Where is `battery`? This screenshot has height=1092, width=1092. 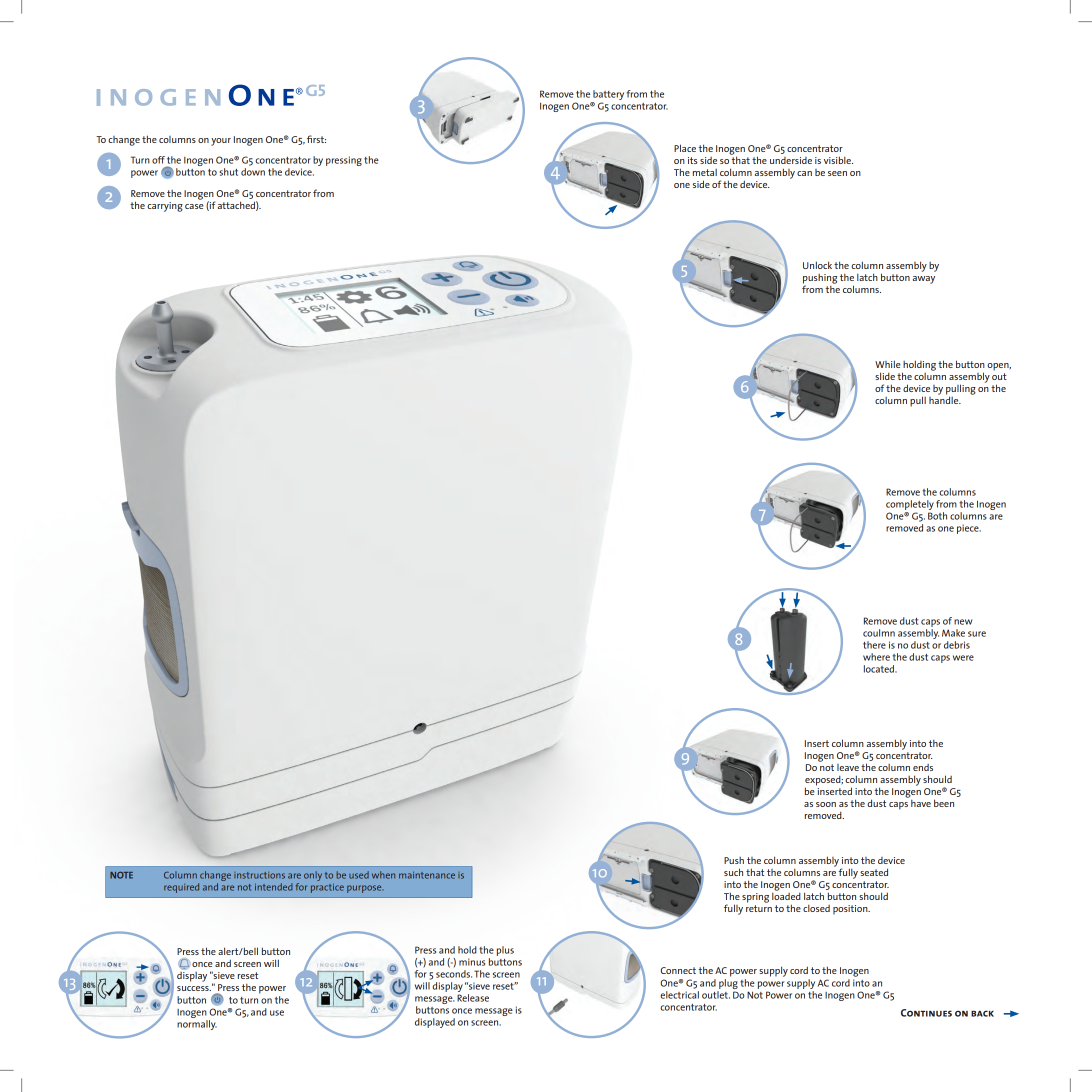 battery is located at coordinates (607, 96).
